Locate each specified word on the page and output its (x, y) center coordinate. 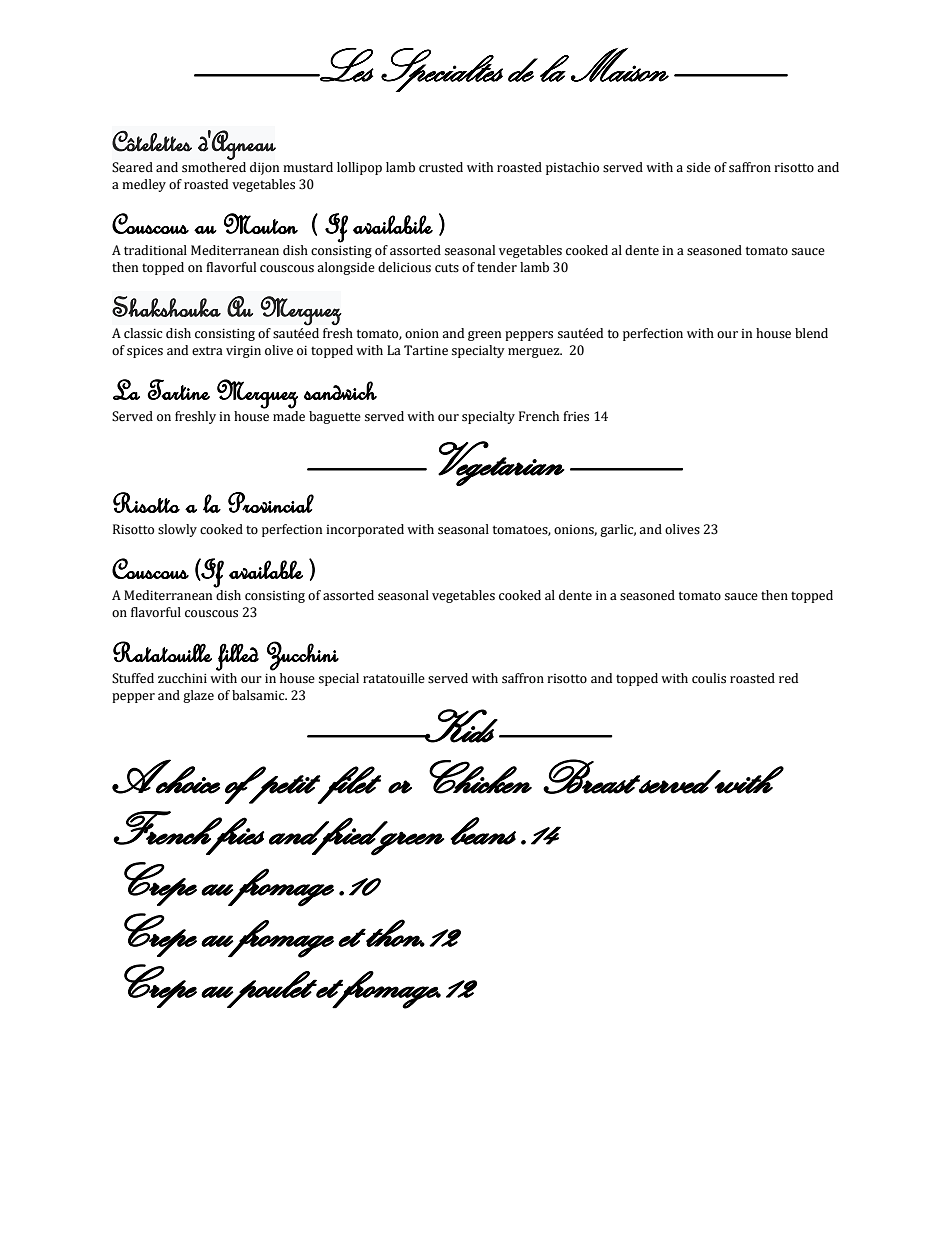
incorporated (365, 530)
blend (811, 333)
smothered (214, 167)
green (484, 336)
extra (207, 351)
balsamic (259, 695)
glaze (198, 696)
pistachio (572, 168)
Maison (620, 65)
